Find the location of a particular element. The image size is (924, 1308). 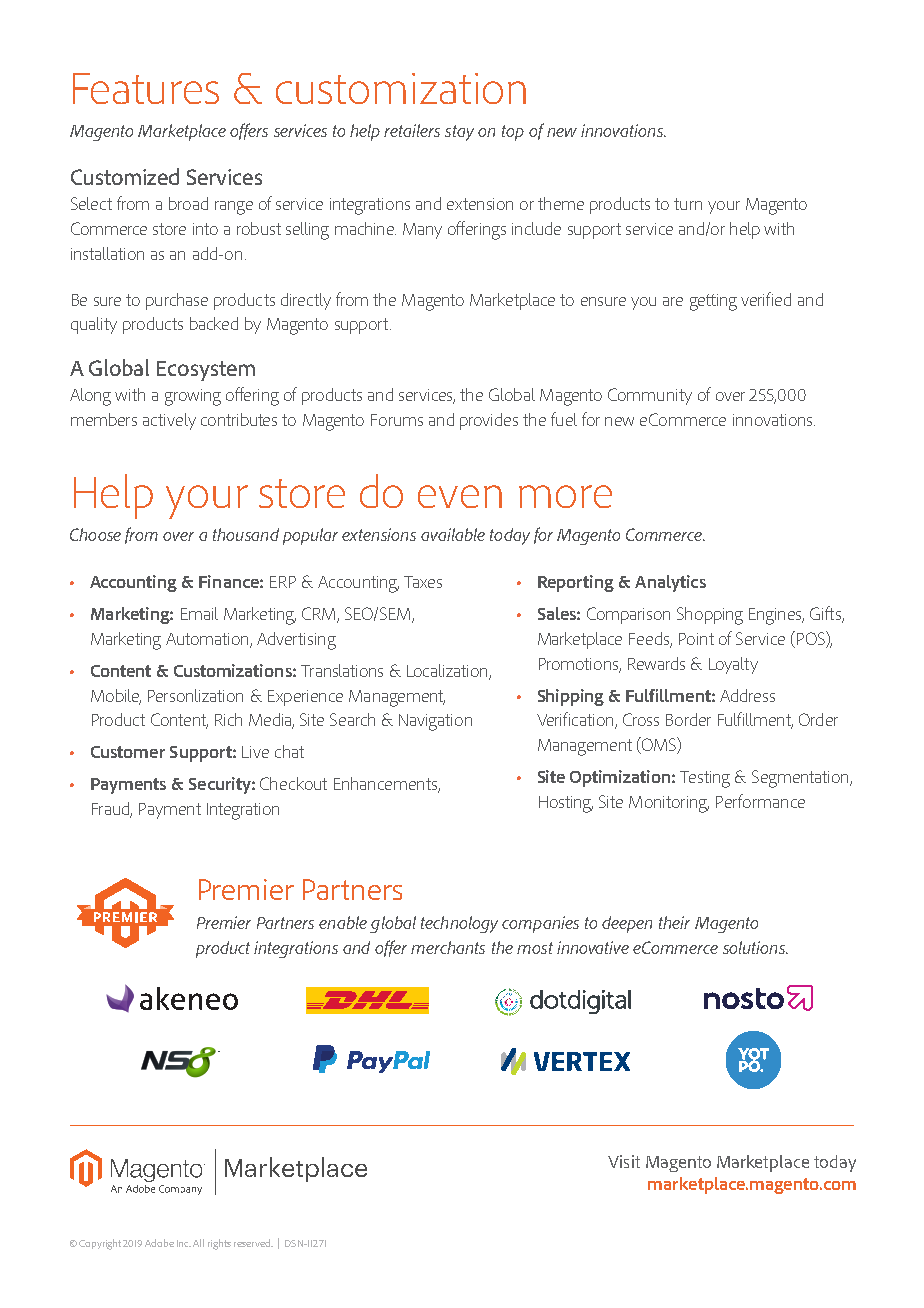

Community is located at coordinates (650, 396).
